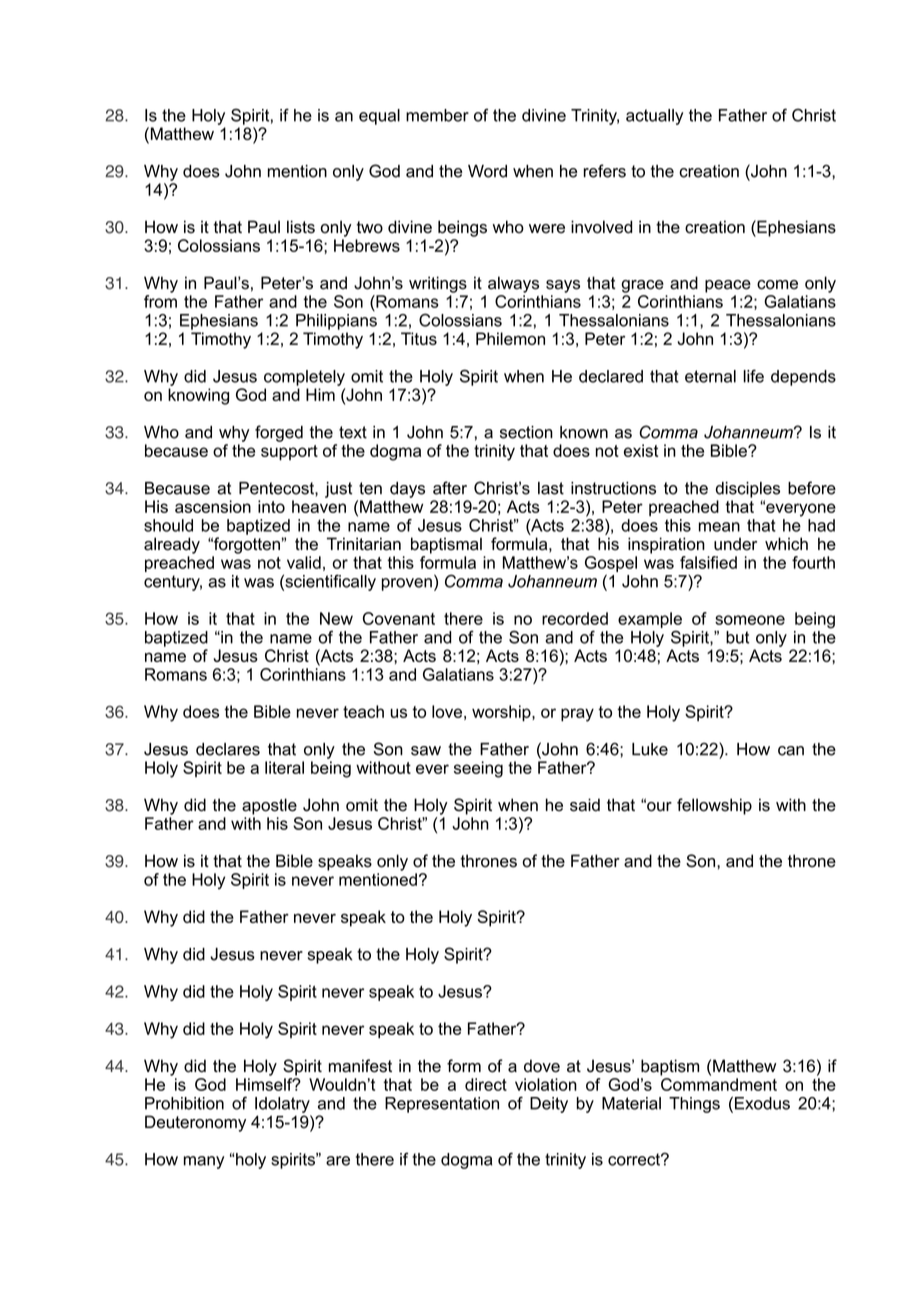 This document has height=1308, width=924. What do you see at coordinates (336, 618) in the document?
I see `New` at bounding box center [336, 618].
